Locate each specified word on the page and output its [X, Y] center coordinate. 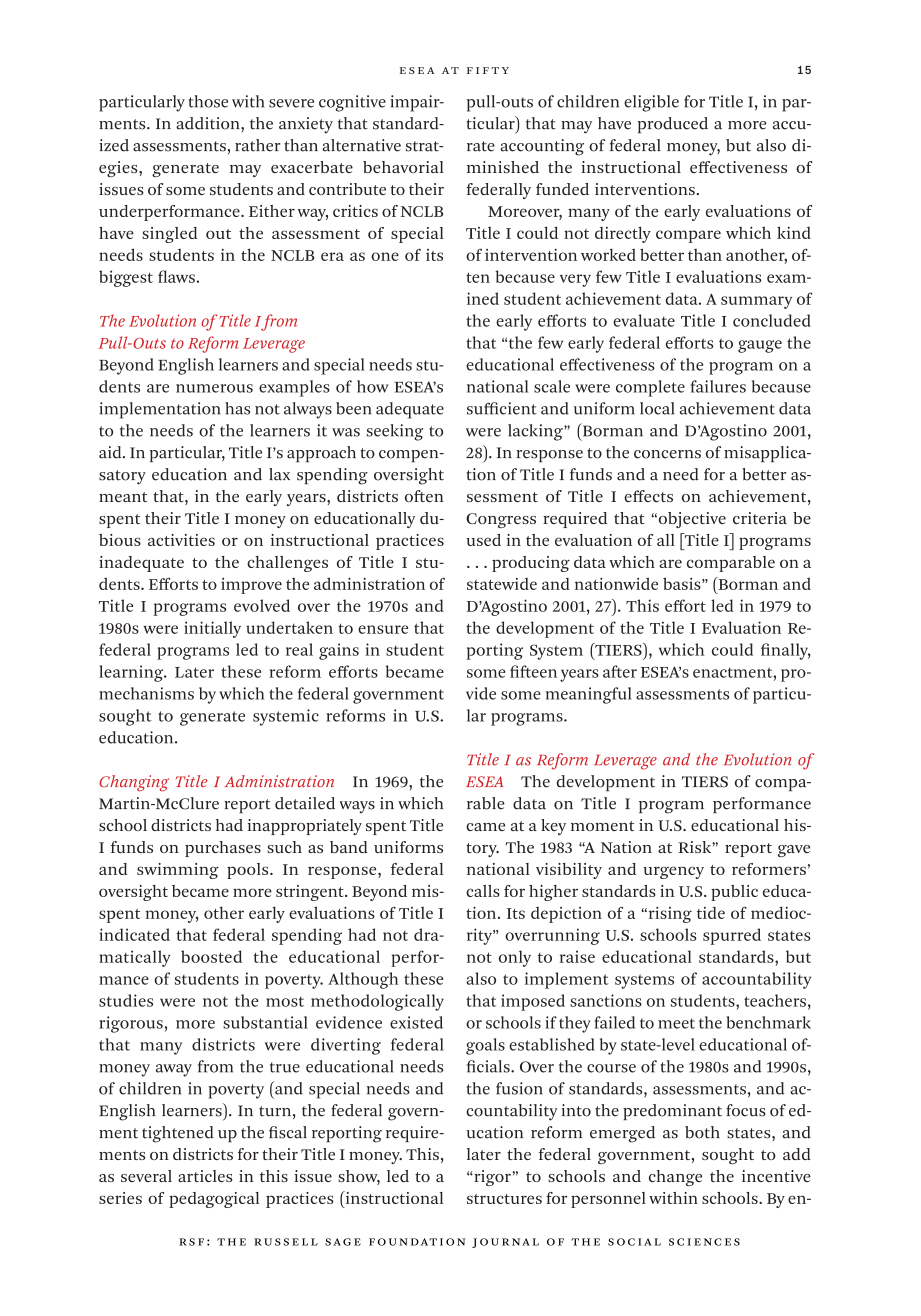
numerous [214, 388]
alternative [361, 145]
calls [483, 891]
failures [718, 386]
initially [212, 629]
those [208, 101]
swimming [178, 871]
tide [711, 913]
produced [673, 125]
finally [785, 651]
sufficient [502, 408]
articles [205, 1176]
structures [504, 1199]
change [675, 1178]
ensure [383, 629]
